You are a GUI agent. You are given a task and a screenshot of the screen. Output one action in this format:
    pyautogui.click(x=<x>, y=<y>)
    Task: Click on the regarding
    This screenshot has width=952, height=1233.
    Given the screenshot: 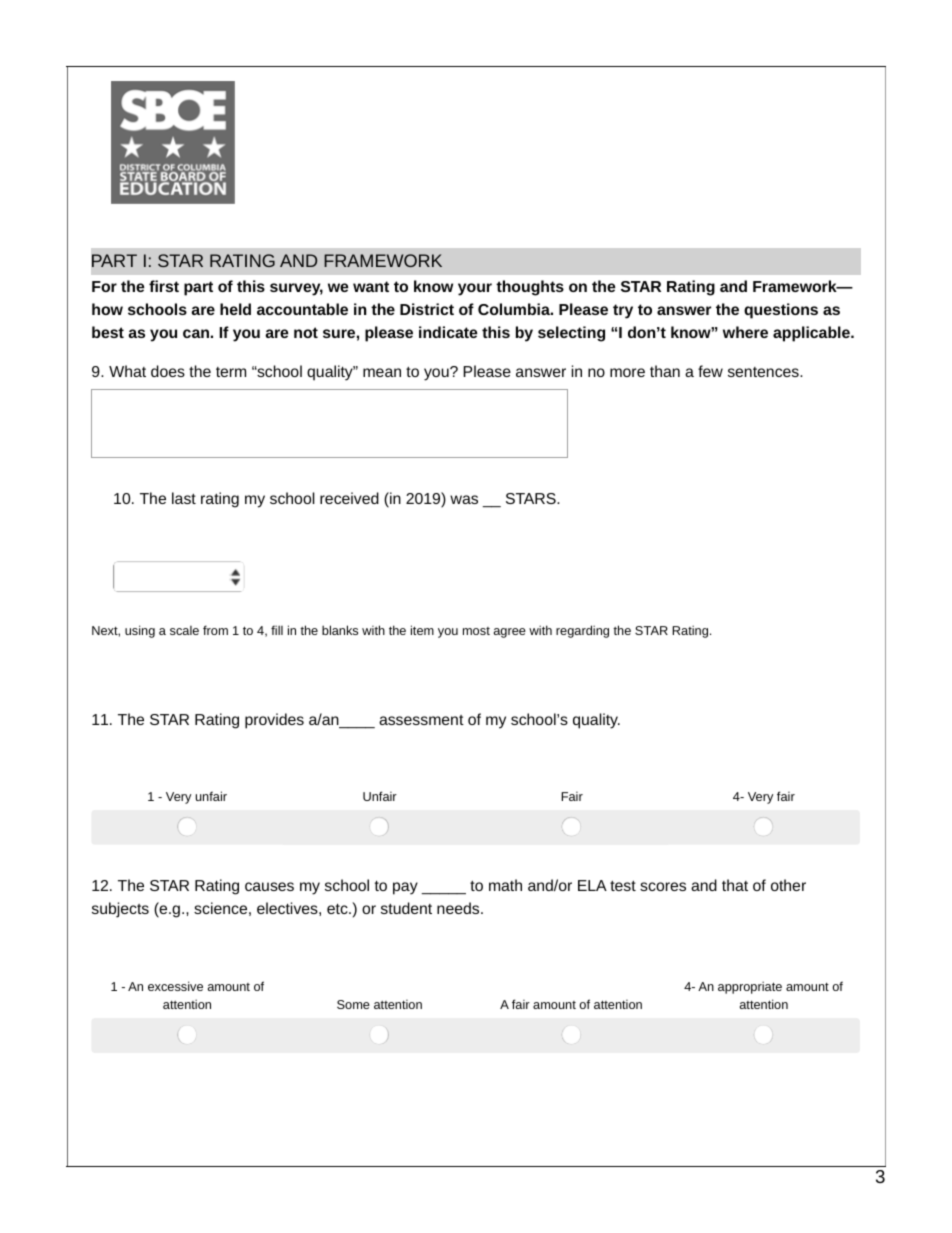 What is the action you would take?
    pyautogui.click(x=582, y=631)
